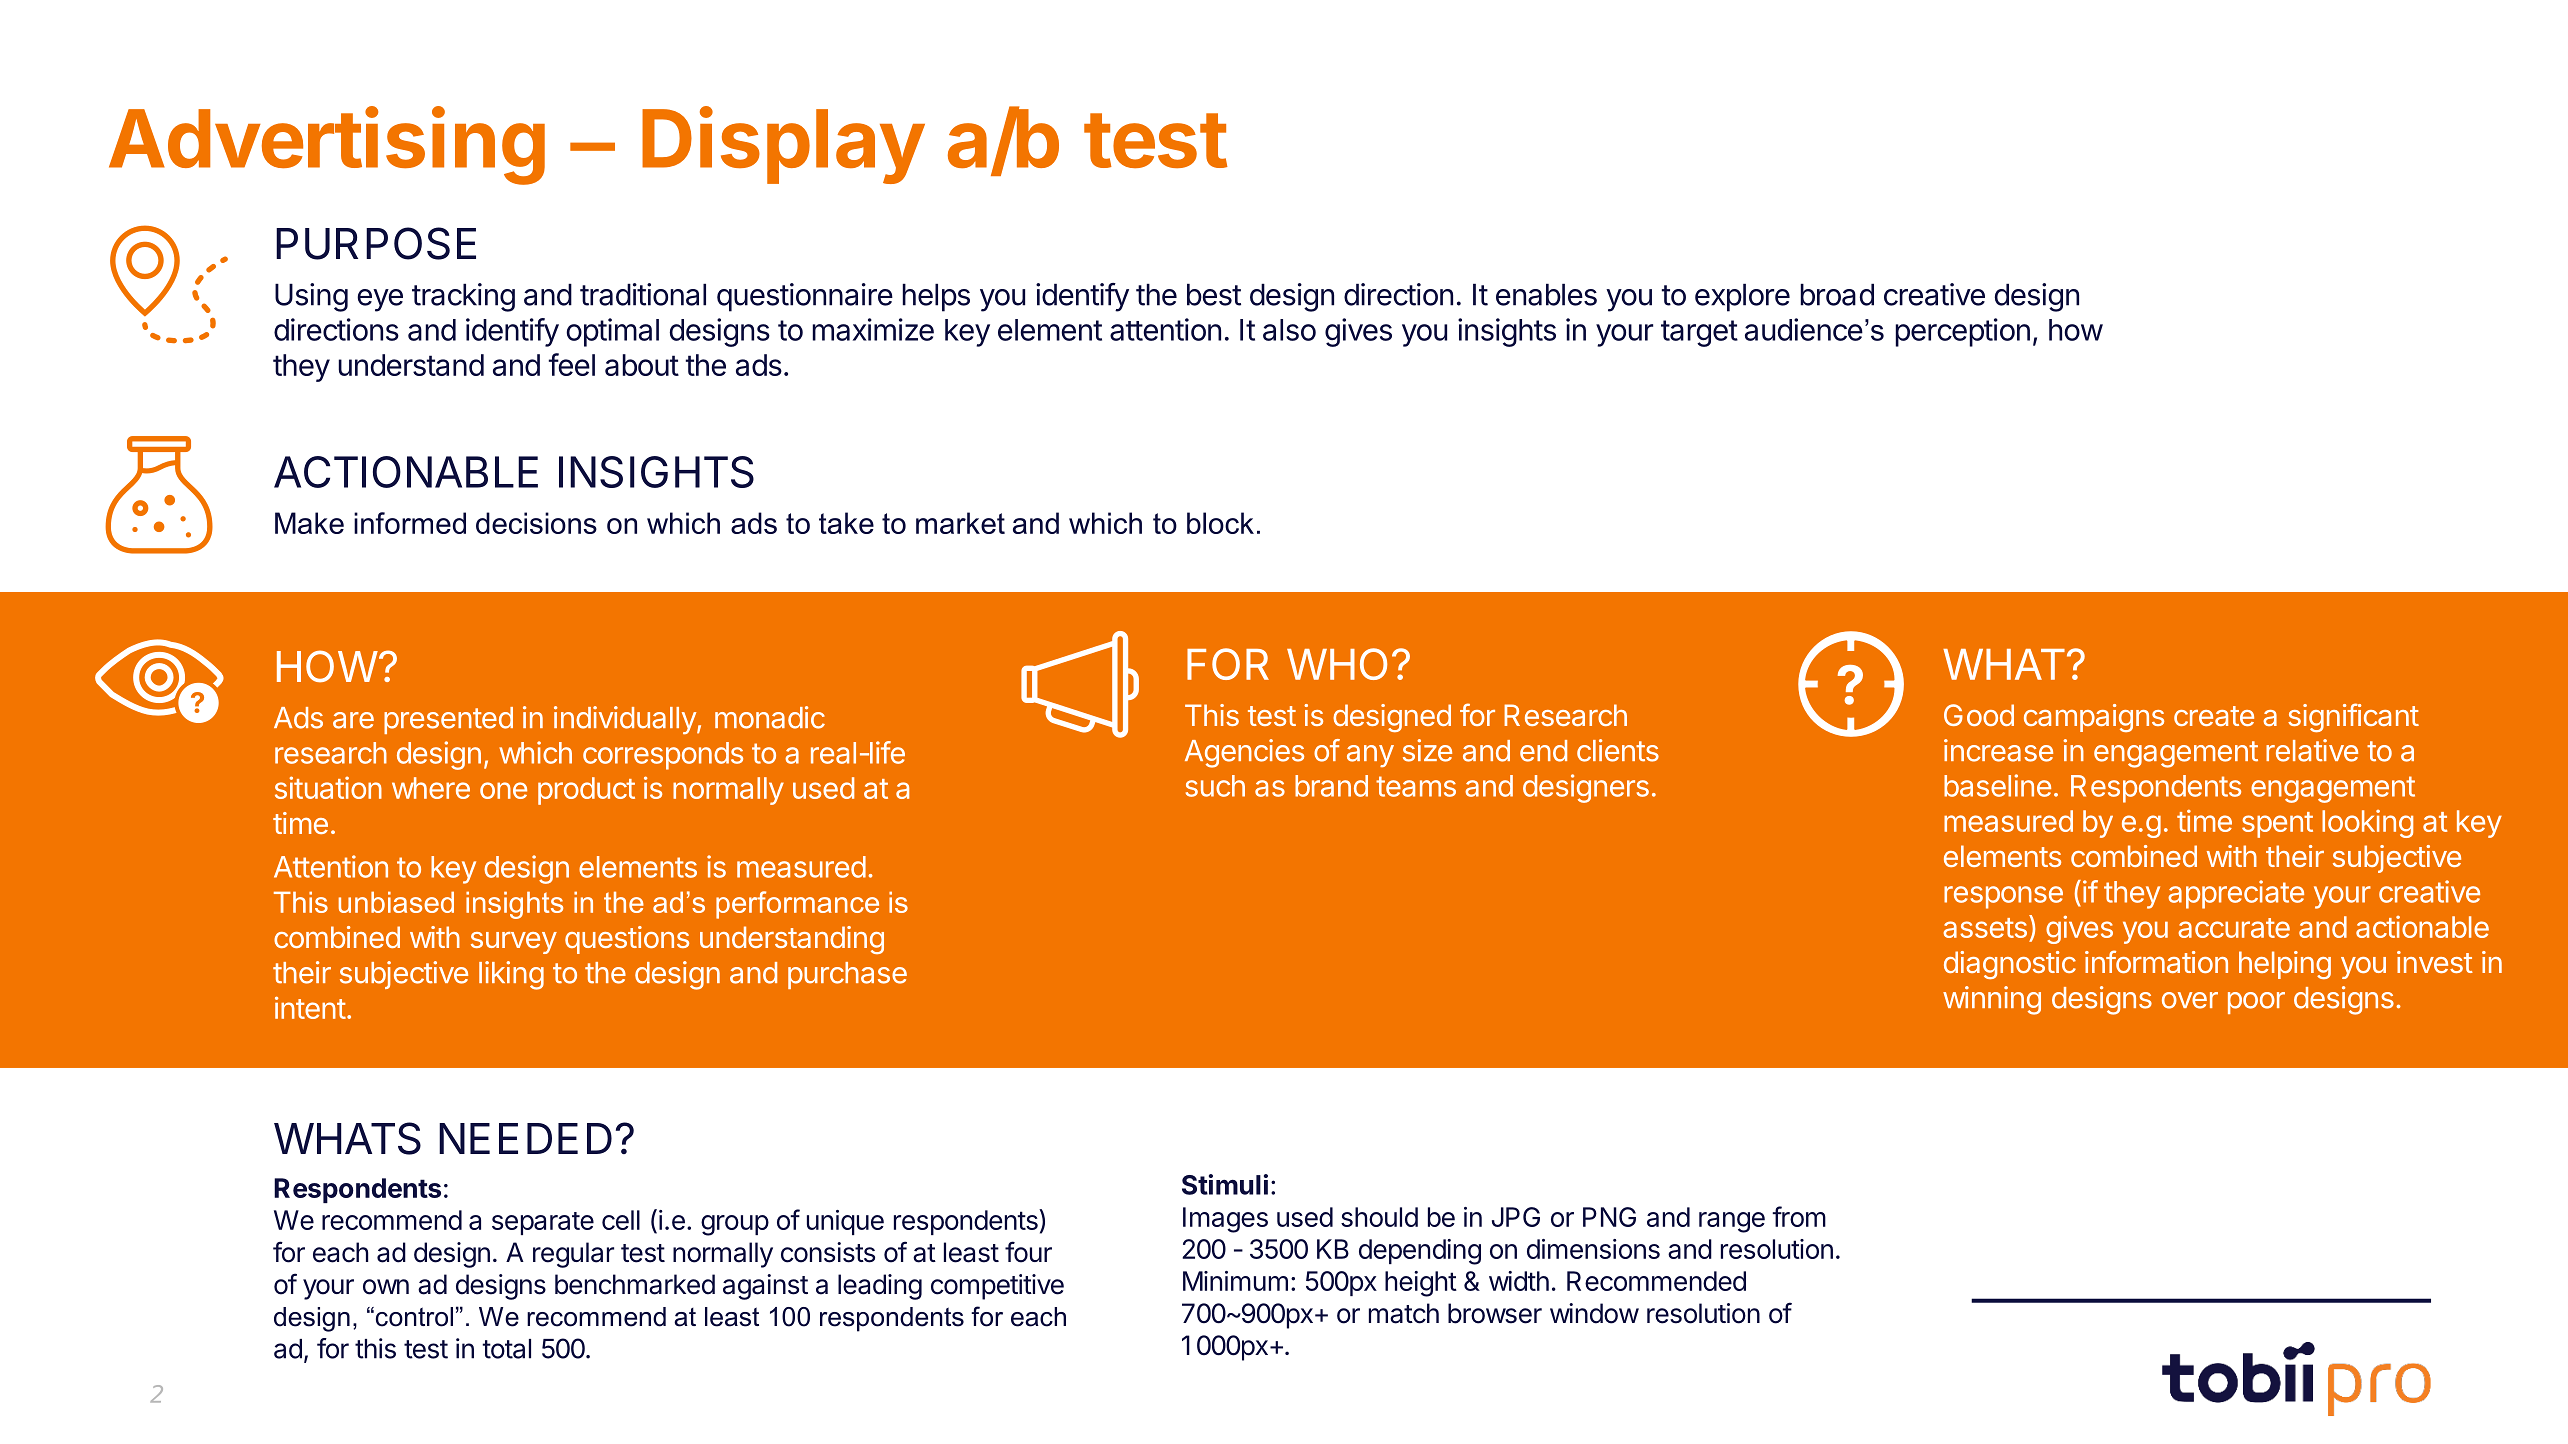  Describe the element at coordinates (1799, 1216) in the screenshot. I see `from` at that location.
